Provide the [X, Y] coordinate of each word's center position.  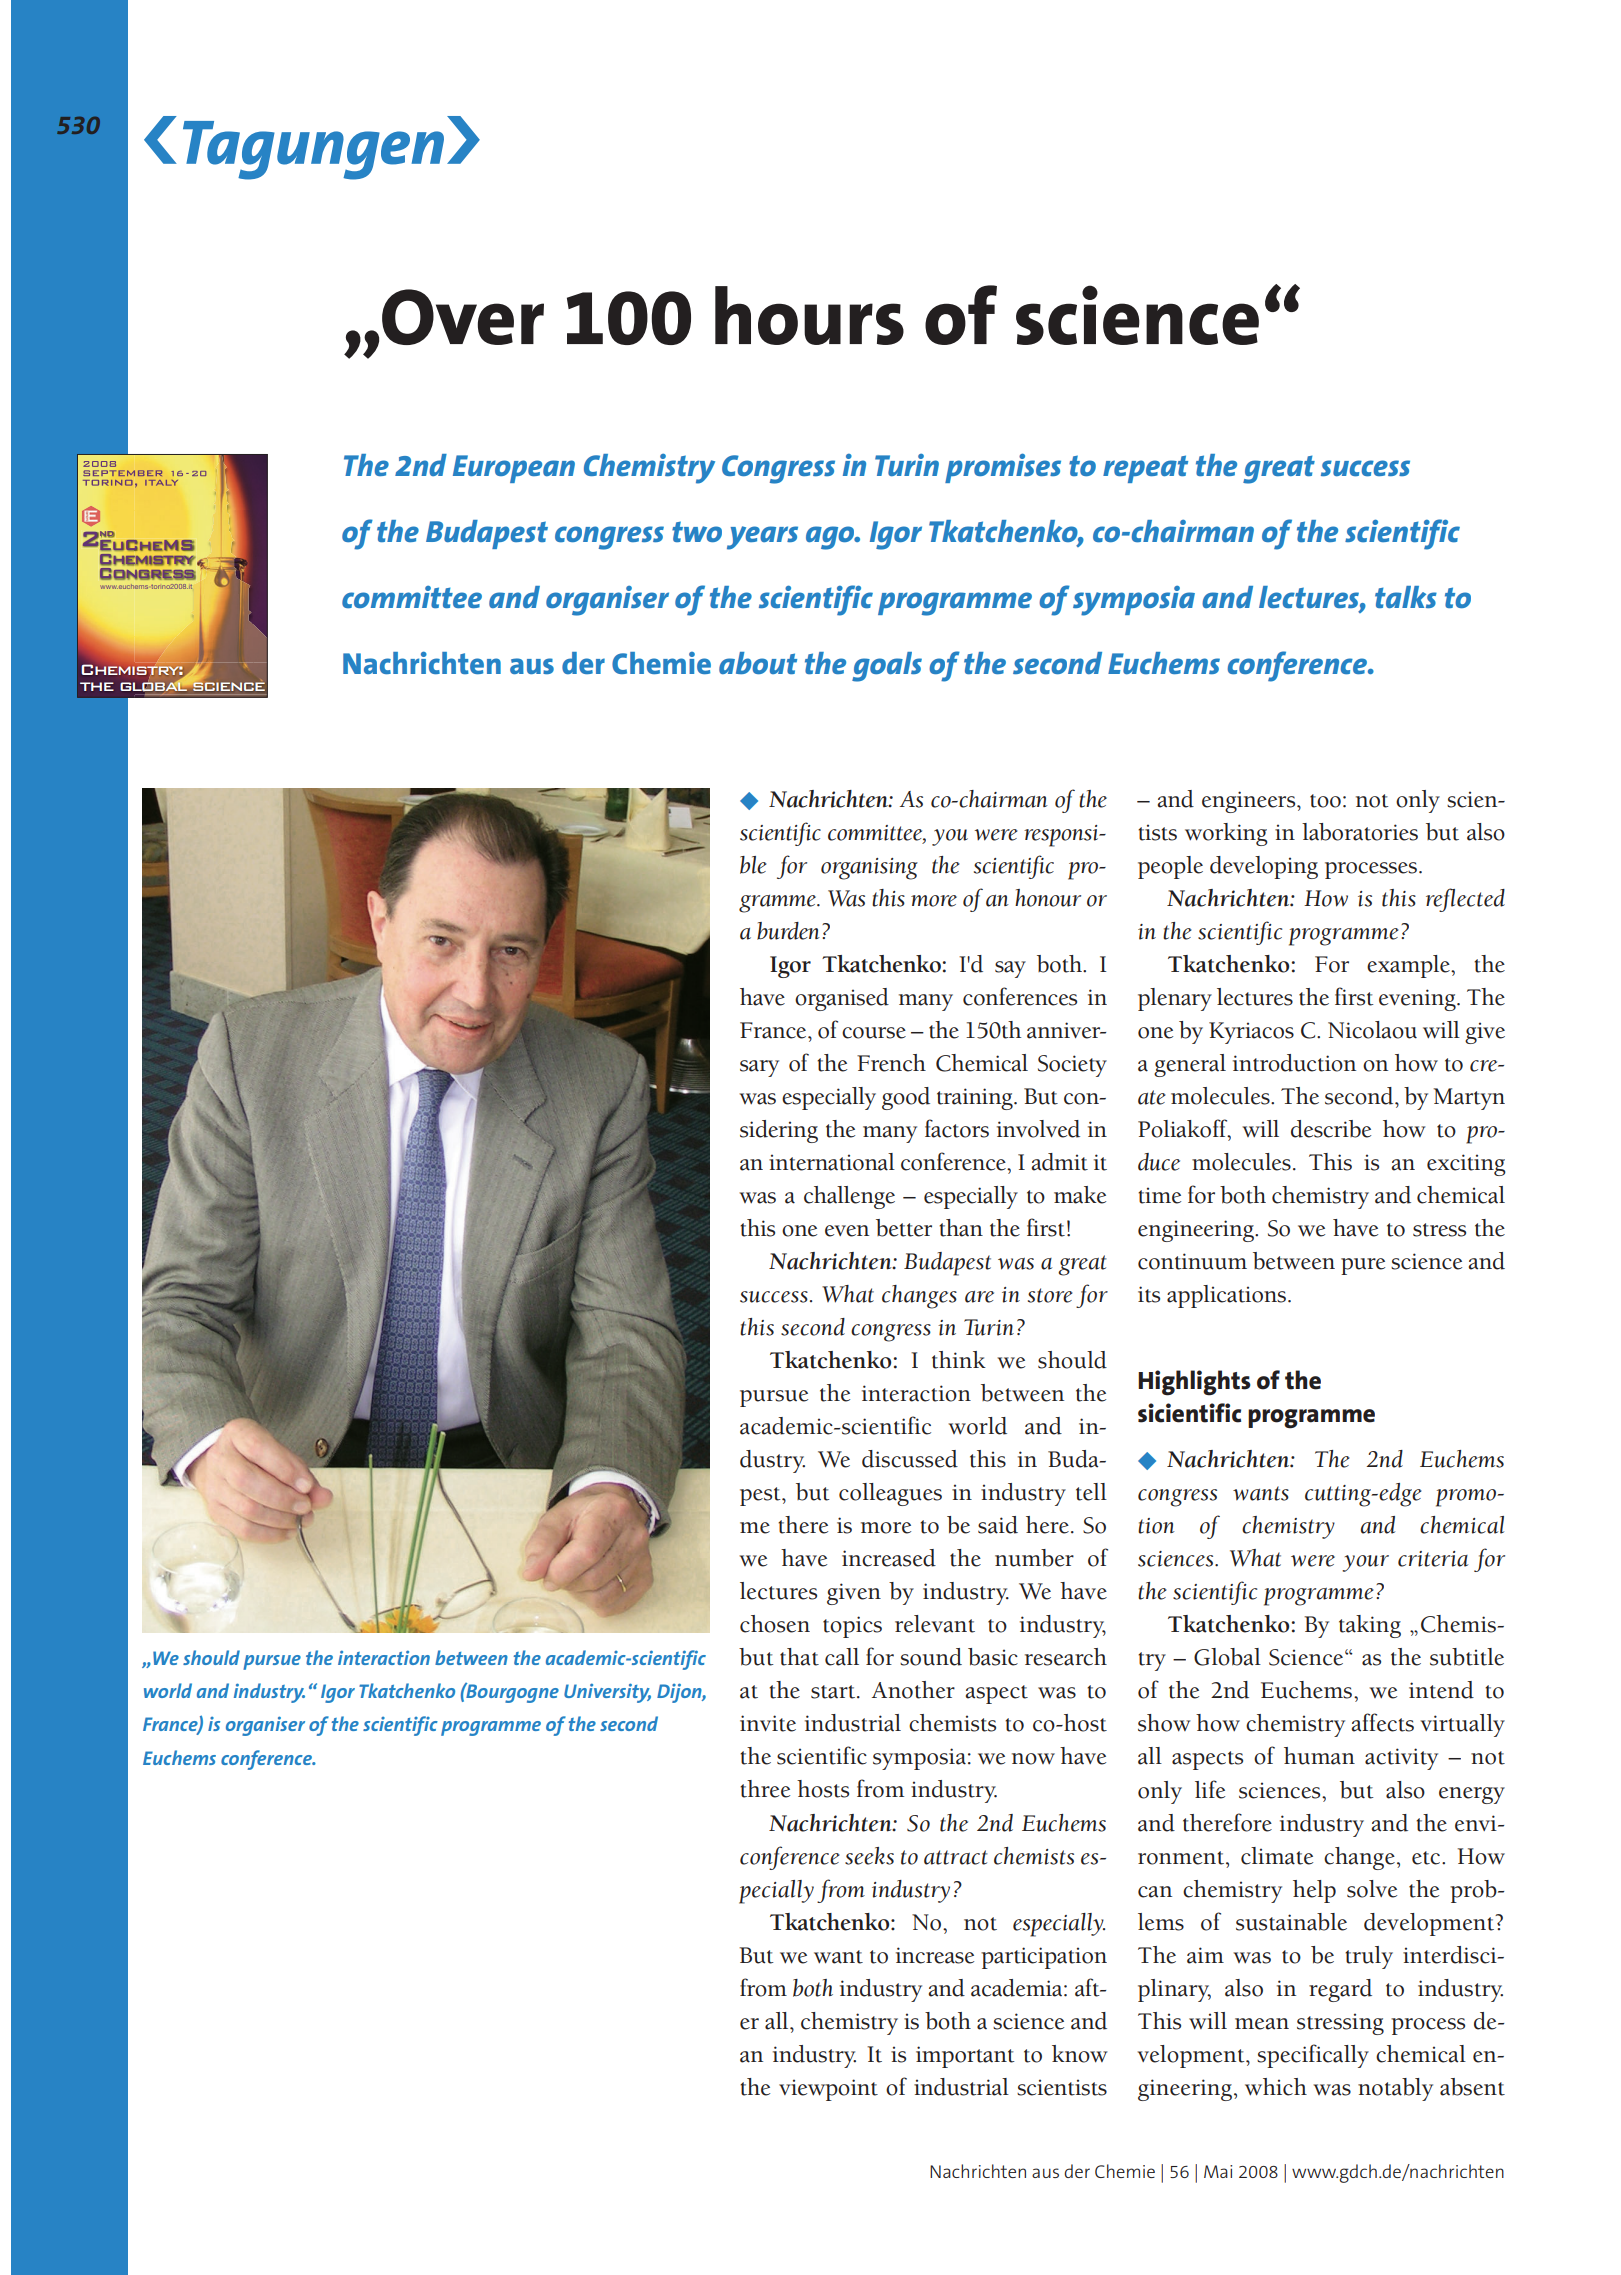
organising [869, 869]
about [758, 663]
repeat [1145, 469]
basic [993, 1657]
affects [1383, 1722]
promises [1003, 468]
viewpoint [828, 2090]
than [961, 1228]
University [607, 1693]
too [1325, 801]
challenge [849, 1197]
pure [1363, 1266]
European [514, 469]
